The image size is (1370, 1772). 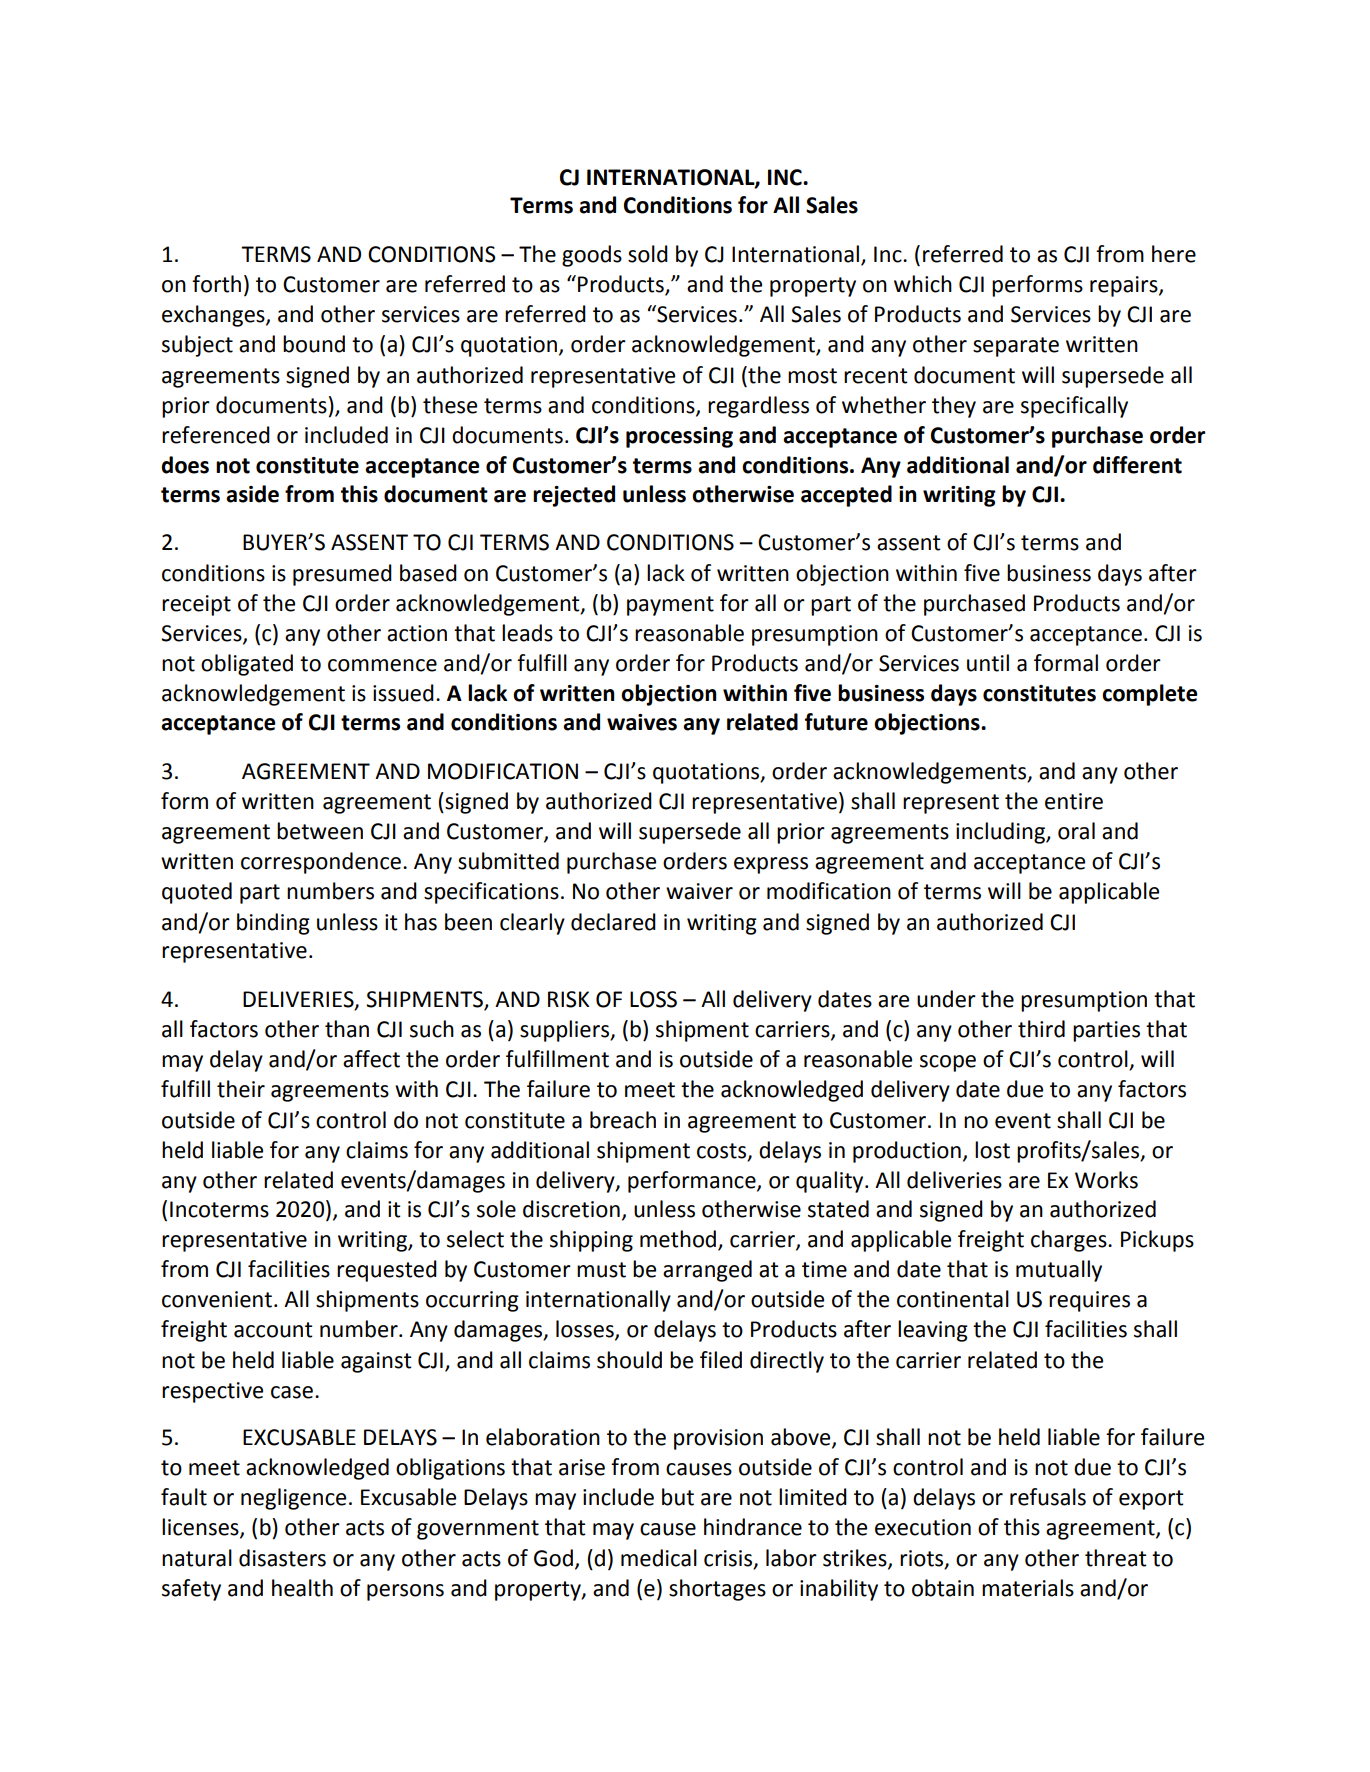 I want to click on repairs, so click(x=1125, y=286).
